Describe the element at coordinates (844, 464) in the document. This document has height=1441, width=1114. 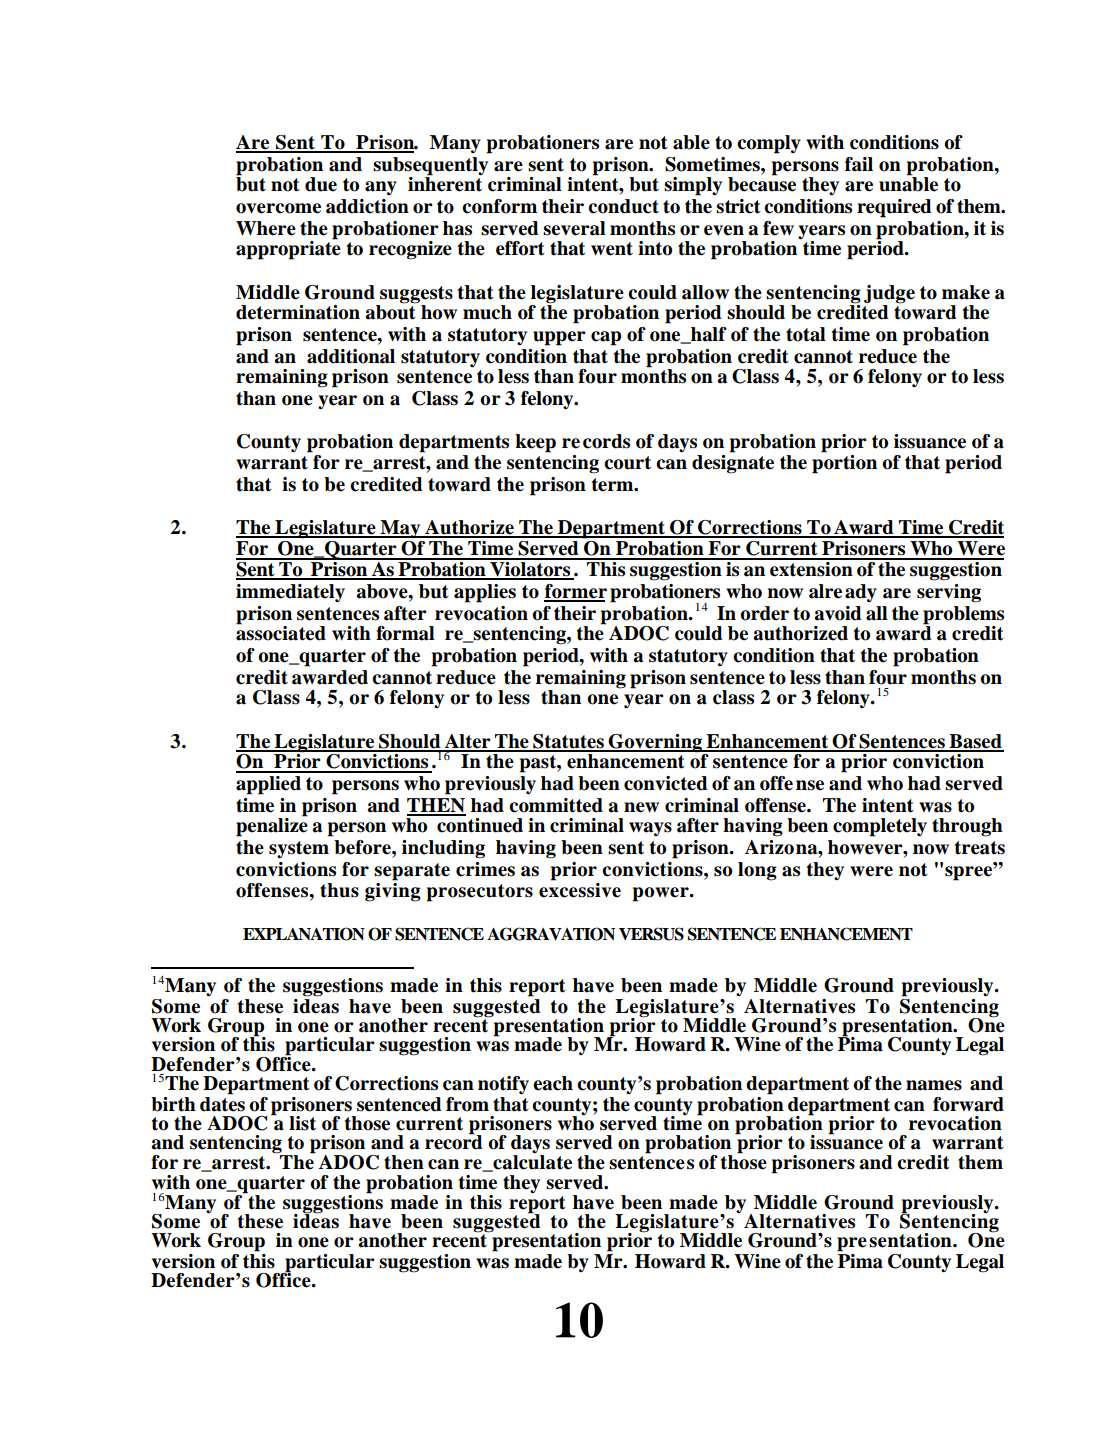
I see `portion` at that location.
